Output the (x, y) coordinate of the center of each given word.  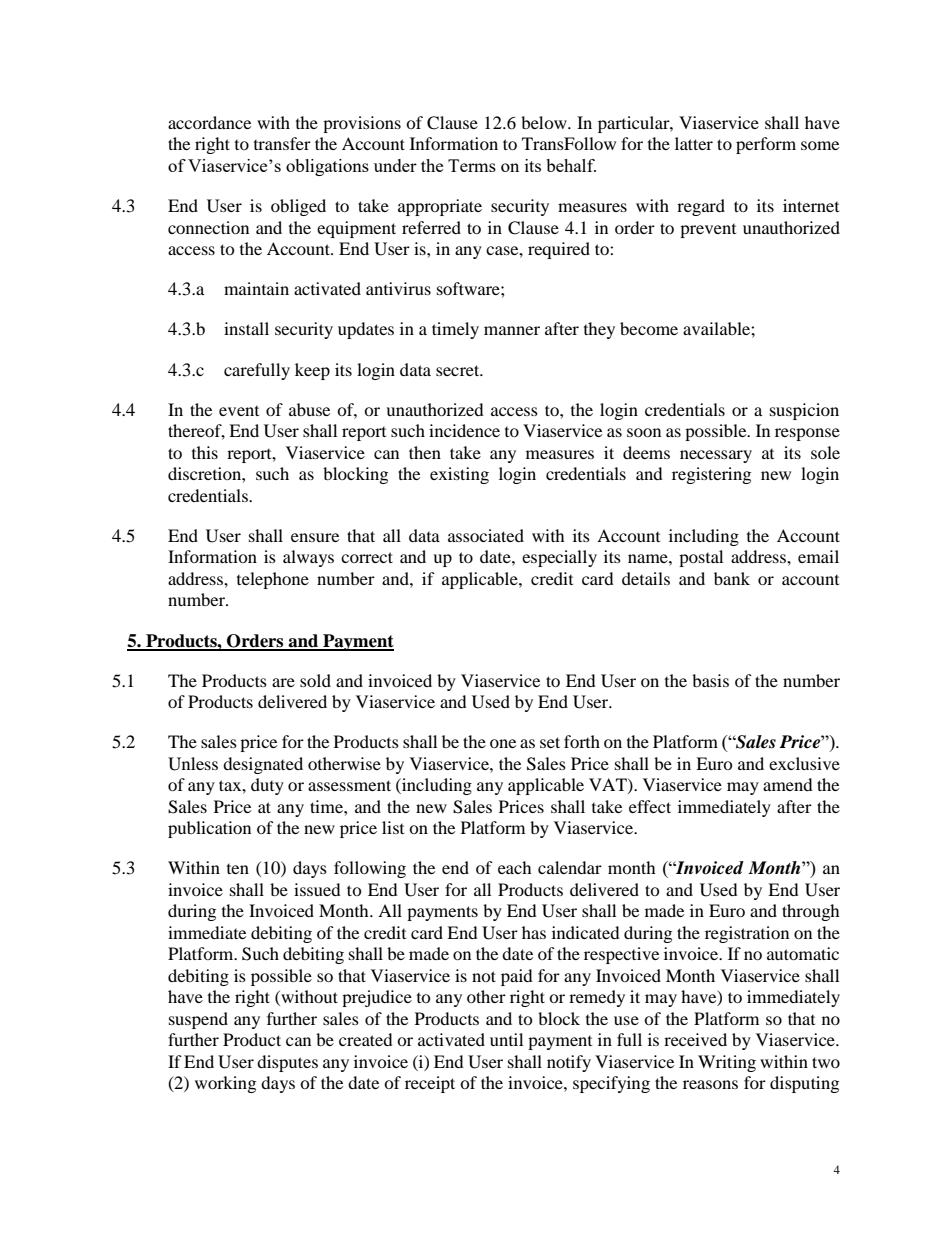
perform (766, 145)
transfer (282, 143)
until (506, 1039)
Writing (727, 1063)
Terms (472, 165)
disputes (287, 1063)
